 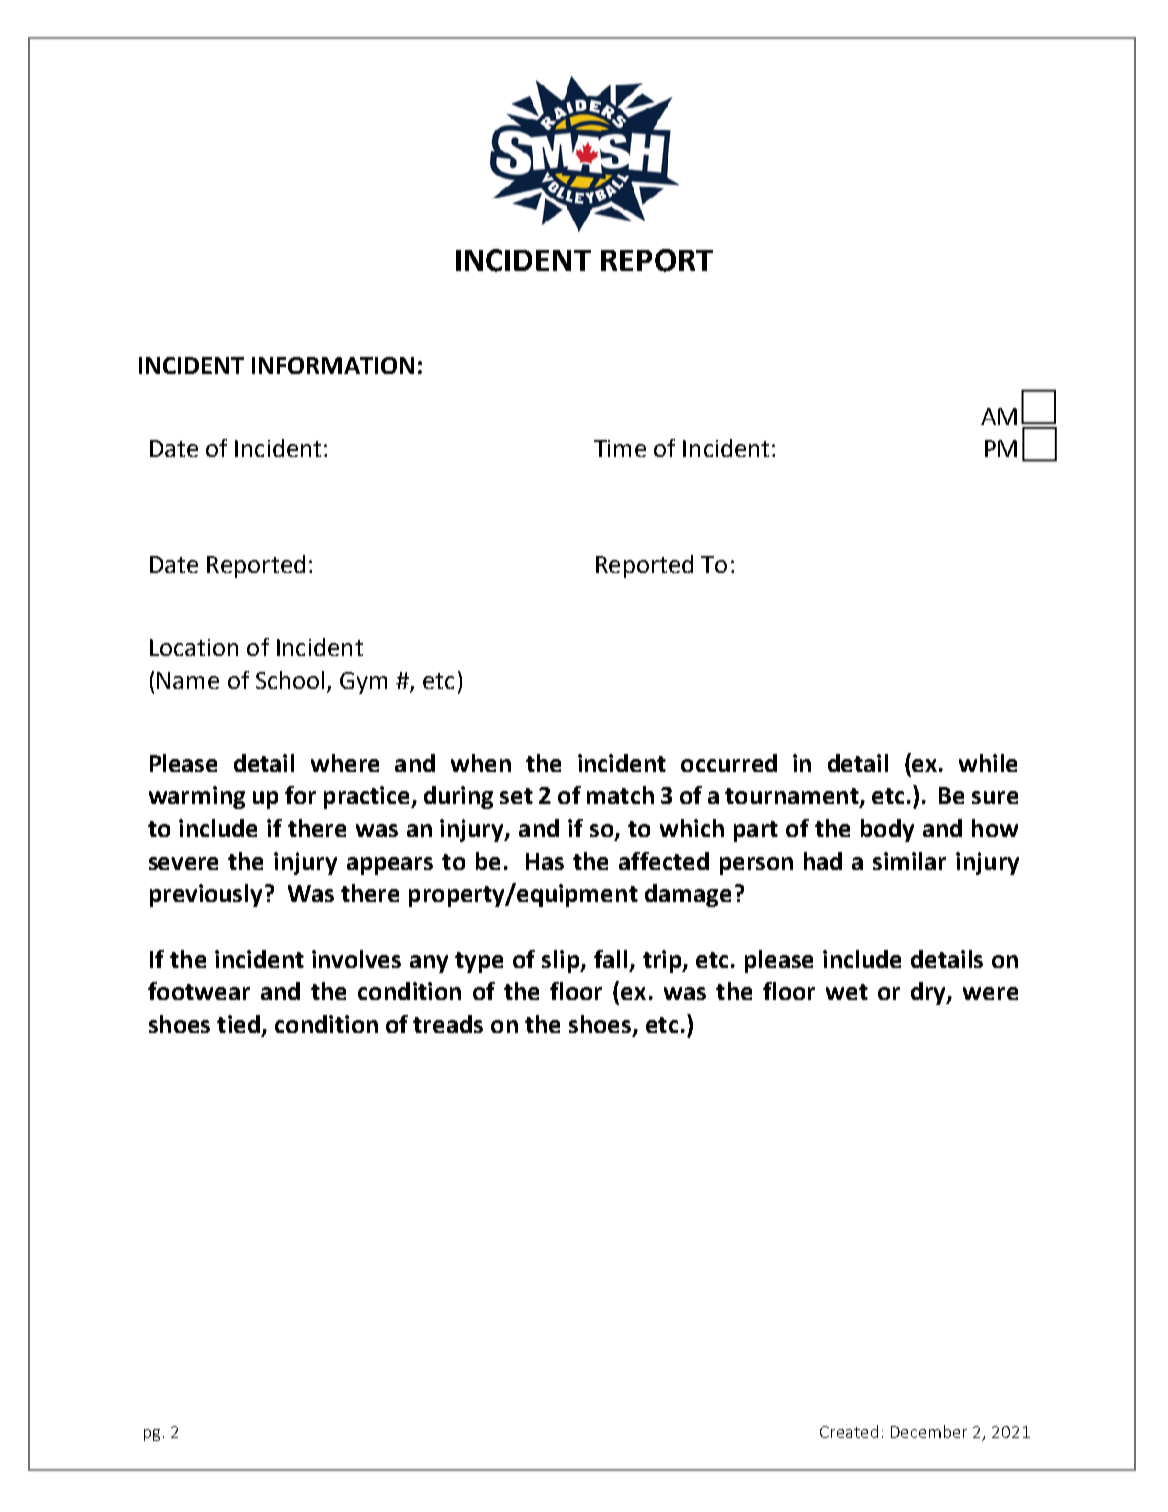 What do you see at coordinates (206, 895) in the page?
I see `previously` at bounding box center [206, 895].
